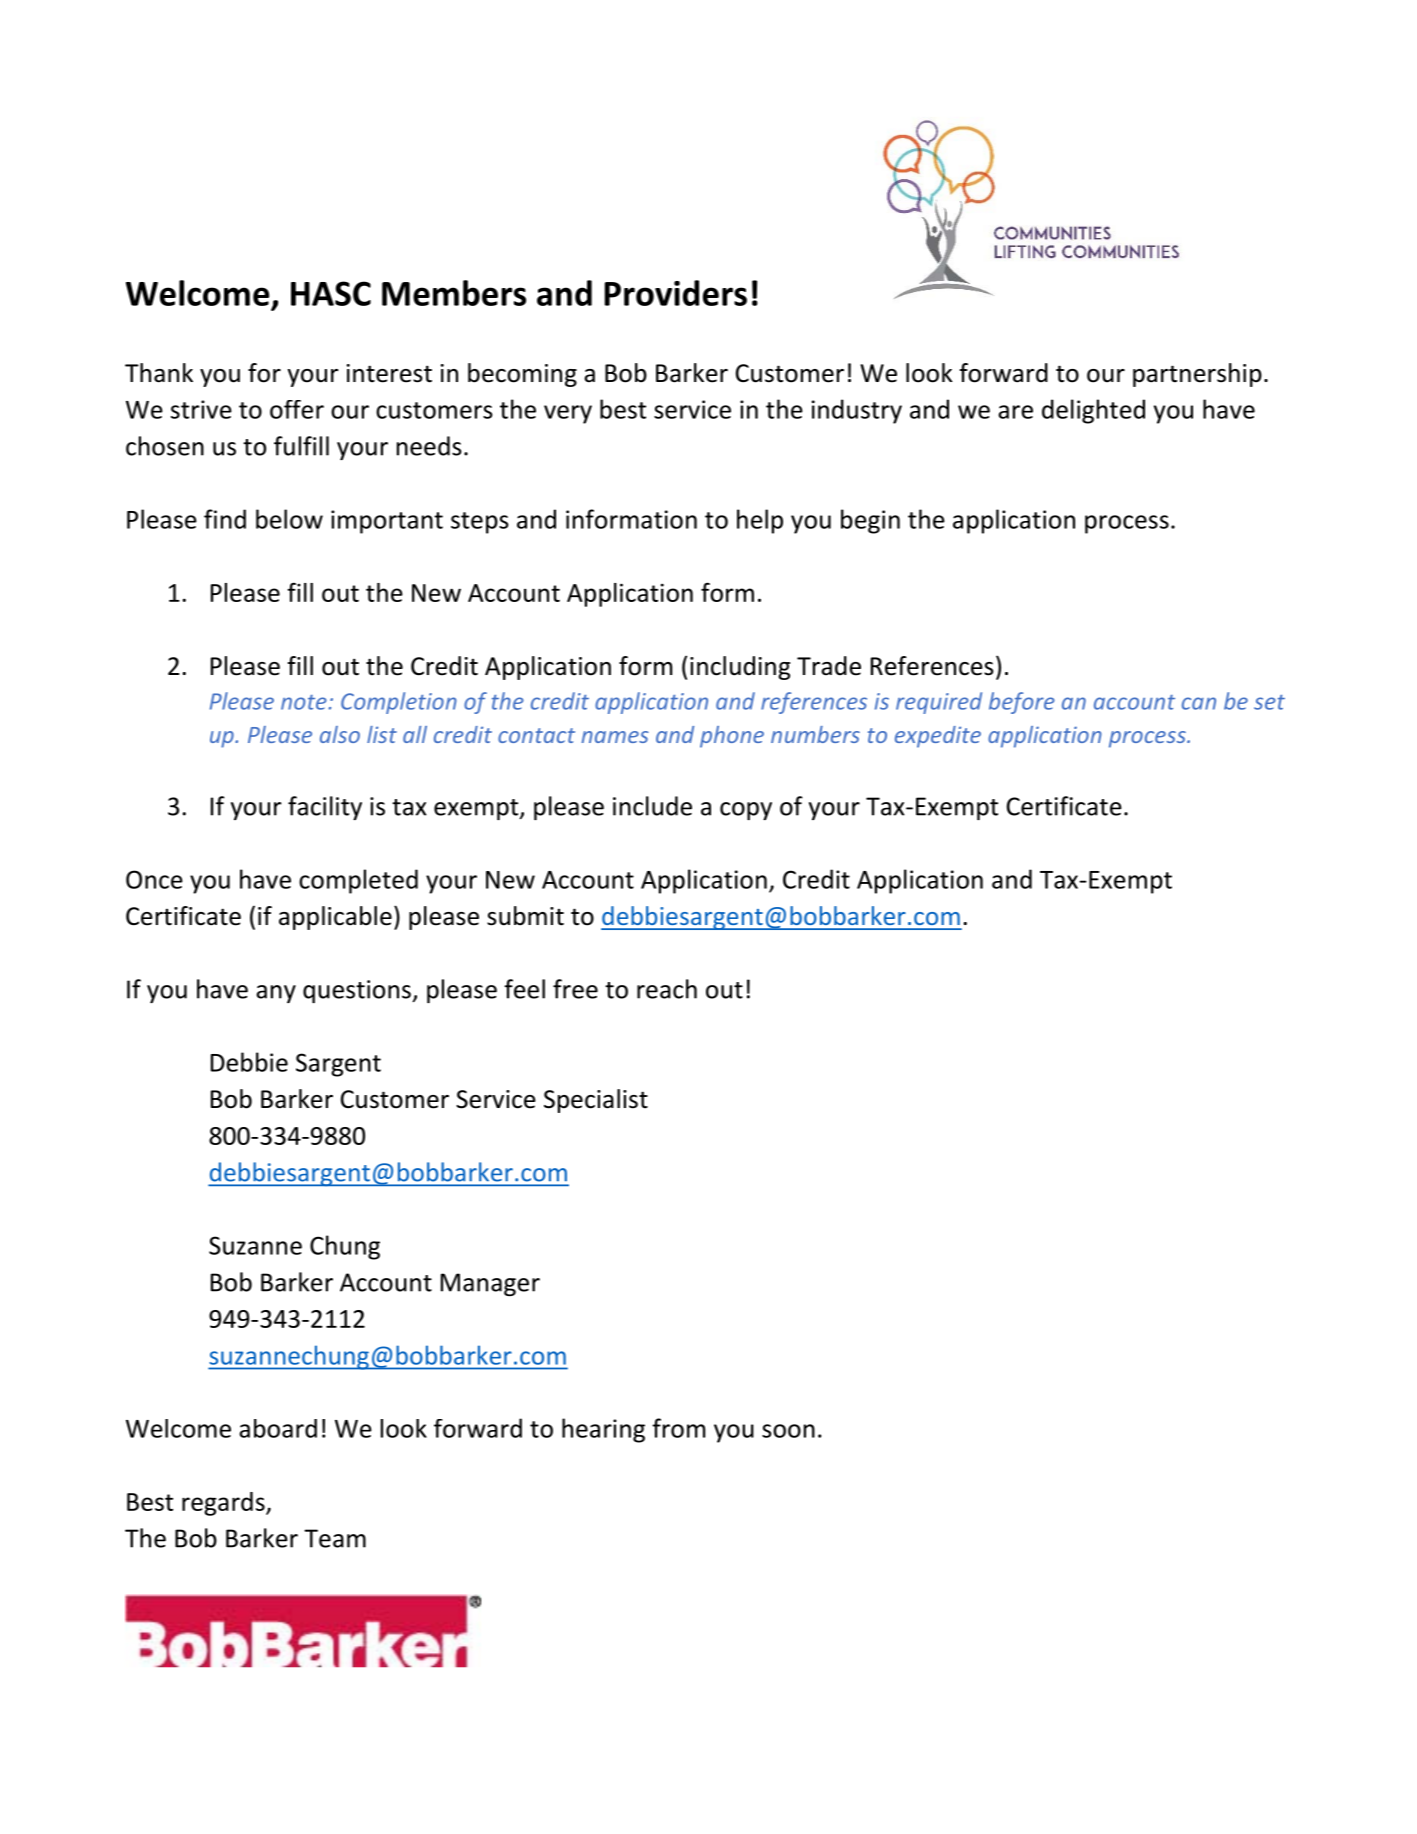  What do you see at coordinates (788, 1431) in the screenshot?
I see `soon` at bounding box center [788, 1431].
